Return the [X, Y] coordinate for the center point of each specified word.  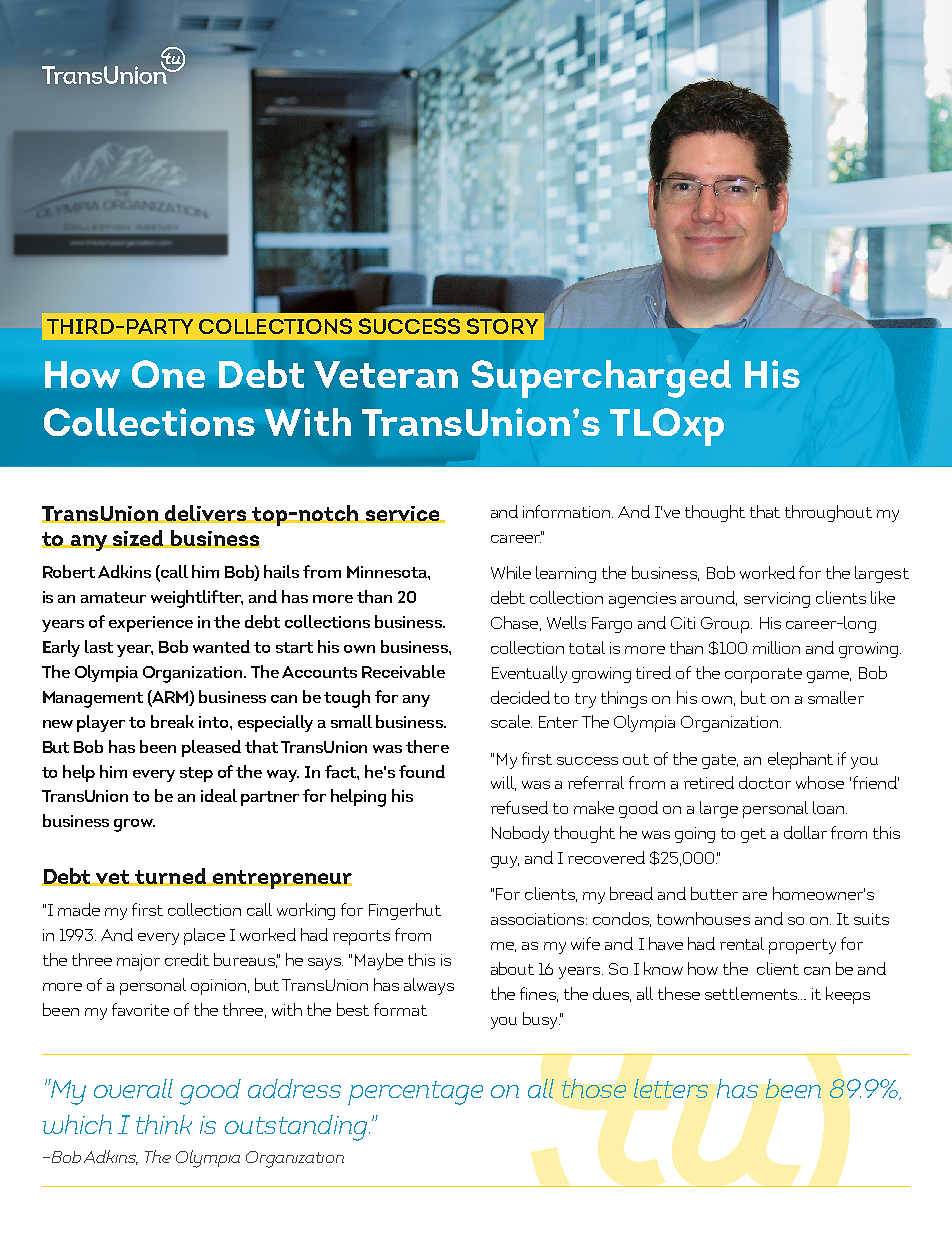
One [168, 374]
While [511, 572]
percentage [415, 1093]
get [753, 835]
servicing [777, 600]
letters [671, 1088]
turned [170, 877]
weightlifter [197, 599]
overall [133, 1088]
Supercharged [601, 379]
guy [505, 862]
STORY [502, 326]
